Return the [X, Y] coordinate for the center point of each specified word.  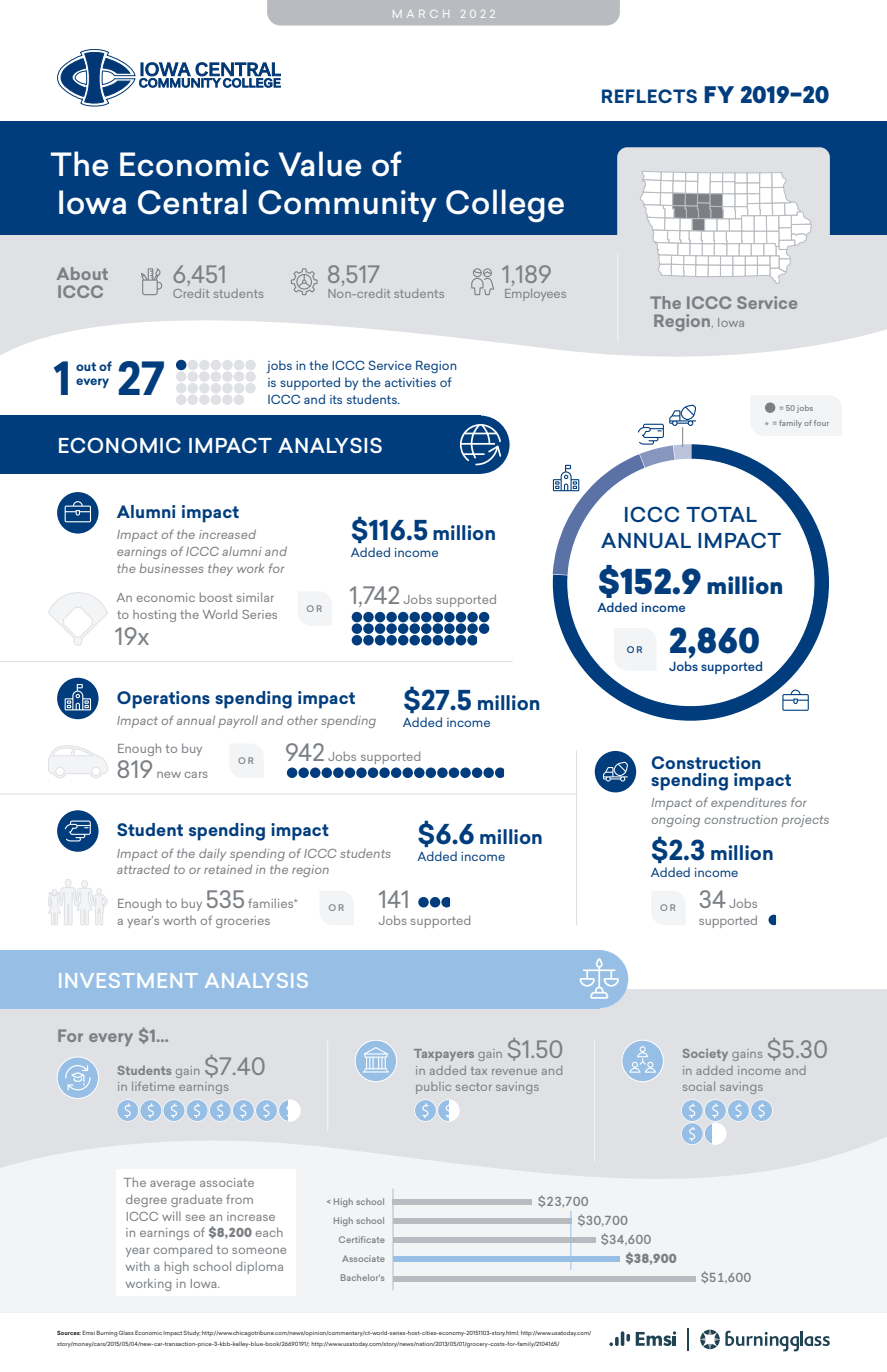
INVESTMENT [128, 980]
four [821, 423]
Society [705, 1055]
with [138, 1266]
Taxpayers [444, 1055]
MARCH [421, 14]
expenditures [748, 803]
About [82, 273]
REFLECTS [649, 96]
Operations [163, 700]
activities [410, 382]
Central [192, 202]
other [302, 720]
